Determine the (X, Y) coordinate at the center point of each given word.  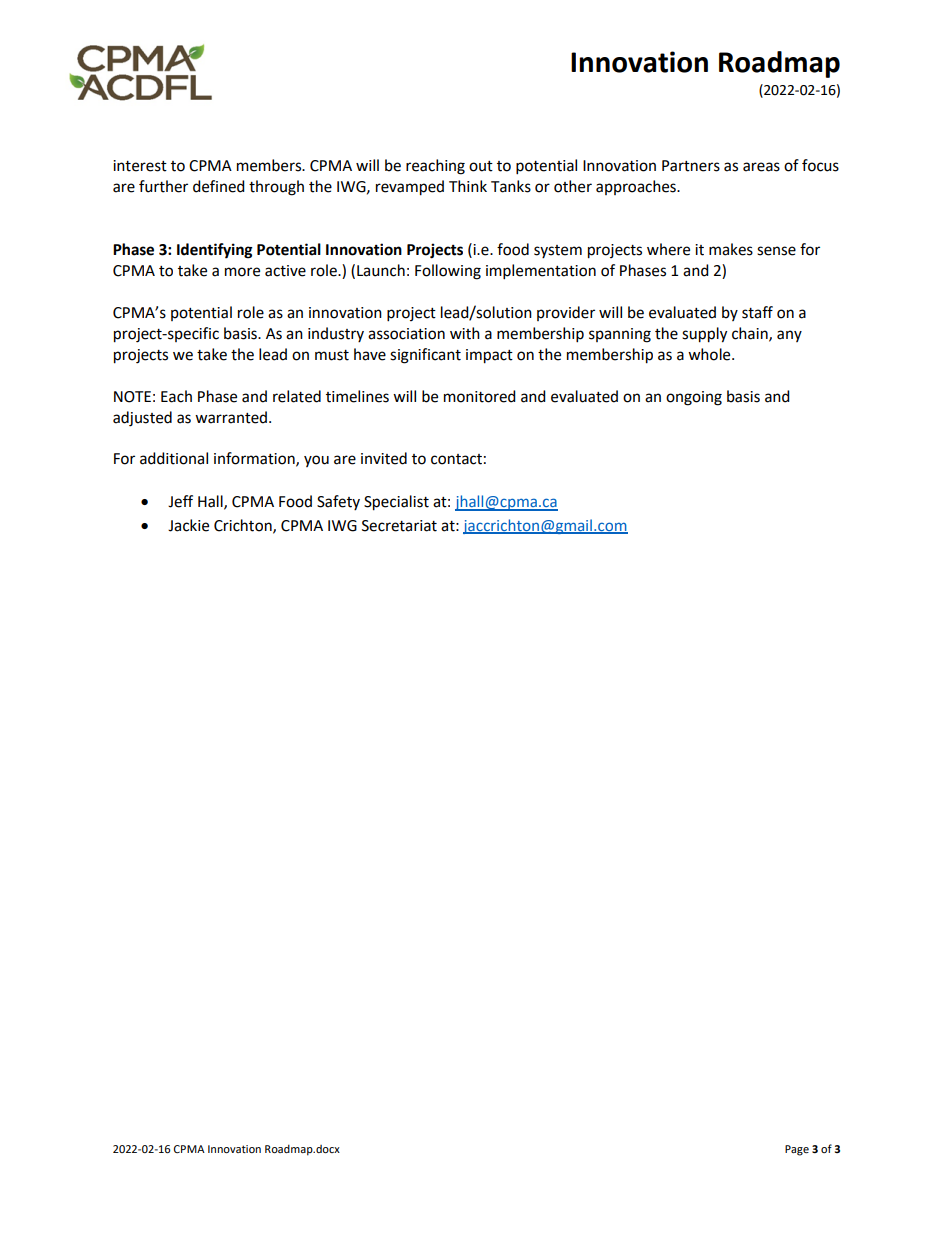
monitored (480, 396)
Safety (338, 502)
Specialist (396, 503)
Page (797, 1150)
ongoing (694, 398)
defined (219, 186)
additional (174, 458)
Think (468, 186)
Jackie (188, 525)
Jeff (180, 501)
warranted (232, 417)
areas (761, 167)
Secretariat (399, 526)
